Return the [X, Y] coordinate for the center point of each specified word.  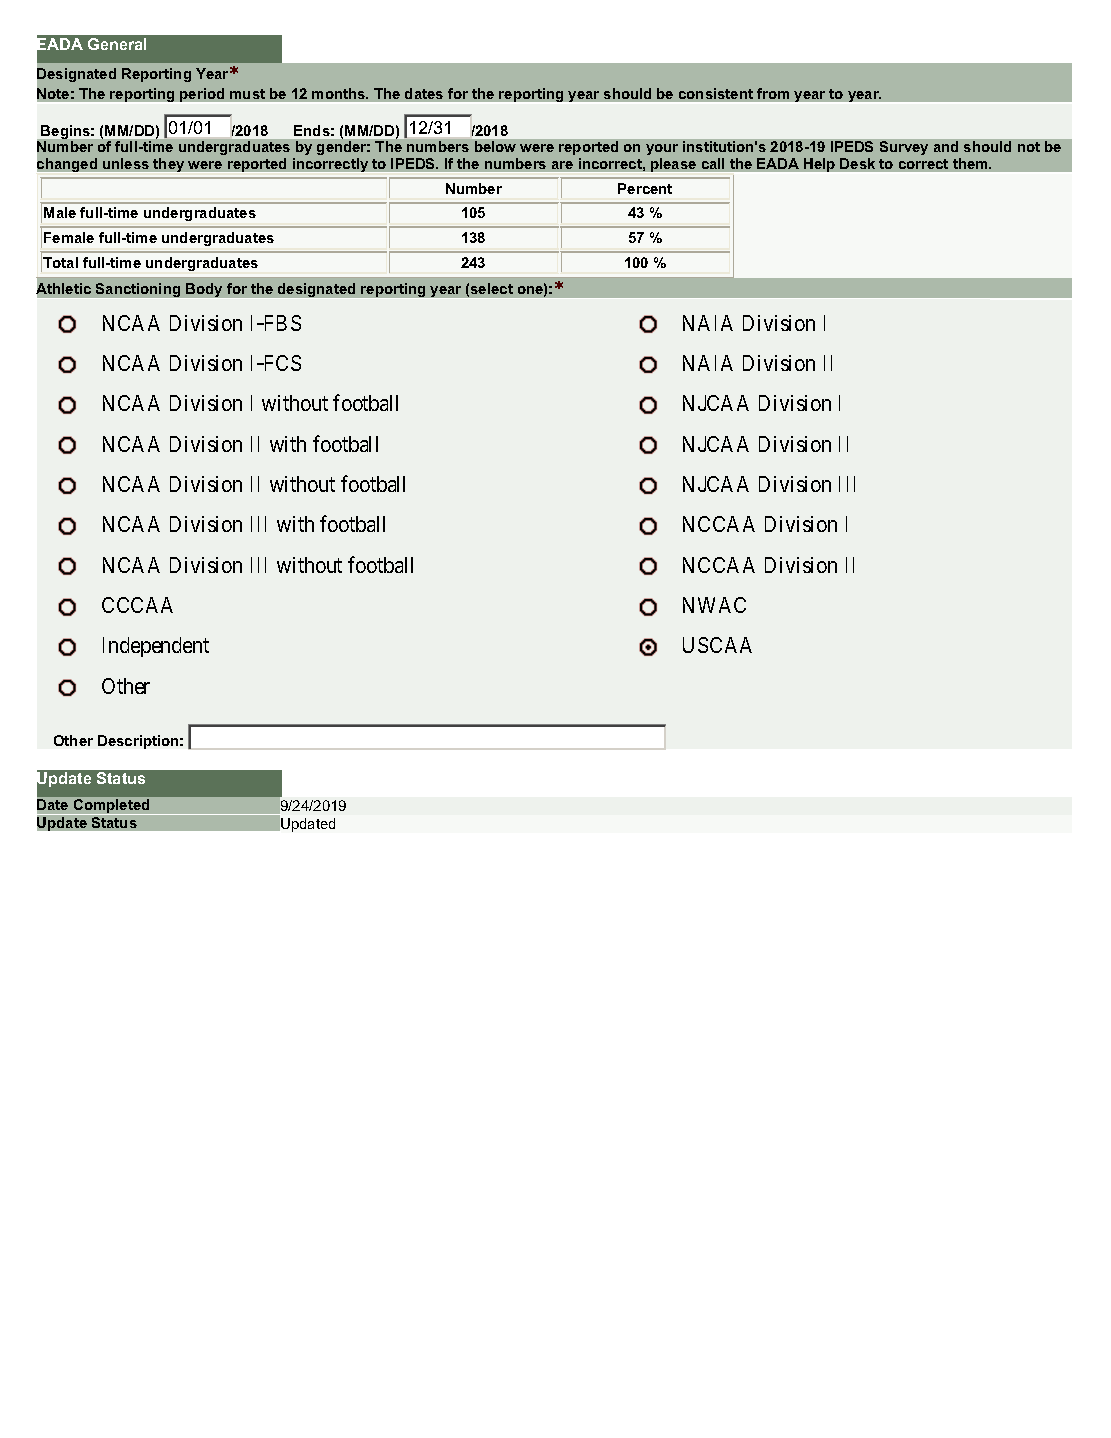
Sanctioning [138, 290]
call [713, 163]
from [773, 93]
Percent [645, 188]
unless [126, 163]
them [971, 163]
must [247, 94]
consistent [716, 93]
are [562, 165]
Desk [857, 163]
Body [204, 290]
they [168, 165]
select [492, 288]
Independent [156, 647]
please [673, 165]
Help [819, 165]
